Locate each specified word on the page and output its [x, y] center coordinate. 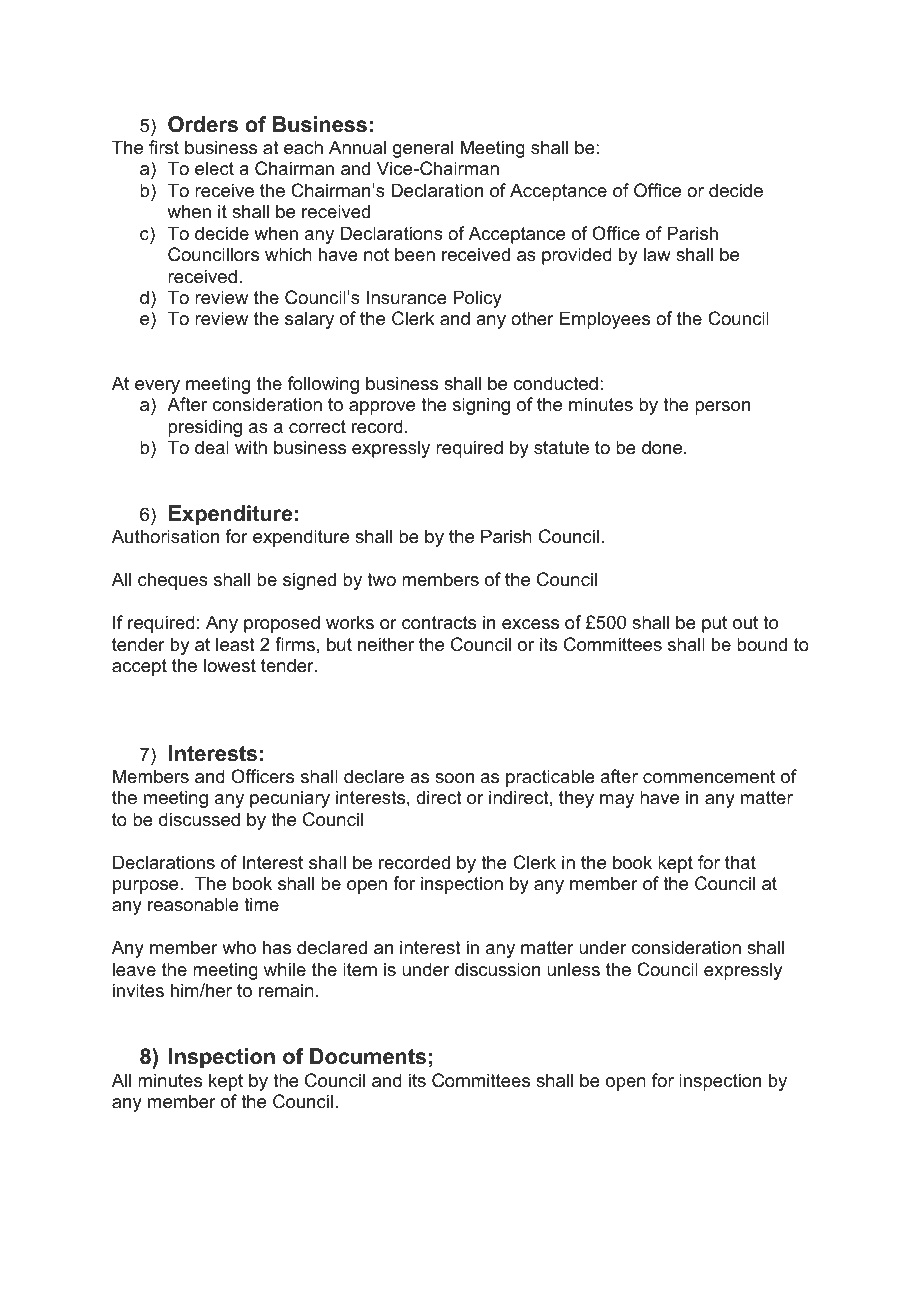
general [423, 149]
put [714, 624]
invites [138, 990]
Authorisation [165, 536]
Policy [477, 299]
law [657, 254]
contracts [439, 623]
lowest [230, 665]
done [663, 447]
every [157, 387]
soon [454, 778]
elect [214, 168]
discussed [199, 819]
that [740, 862]
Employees [605, 320]
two [381, 579]
